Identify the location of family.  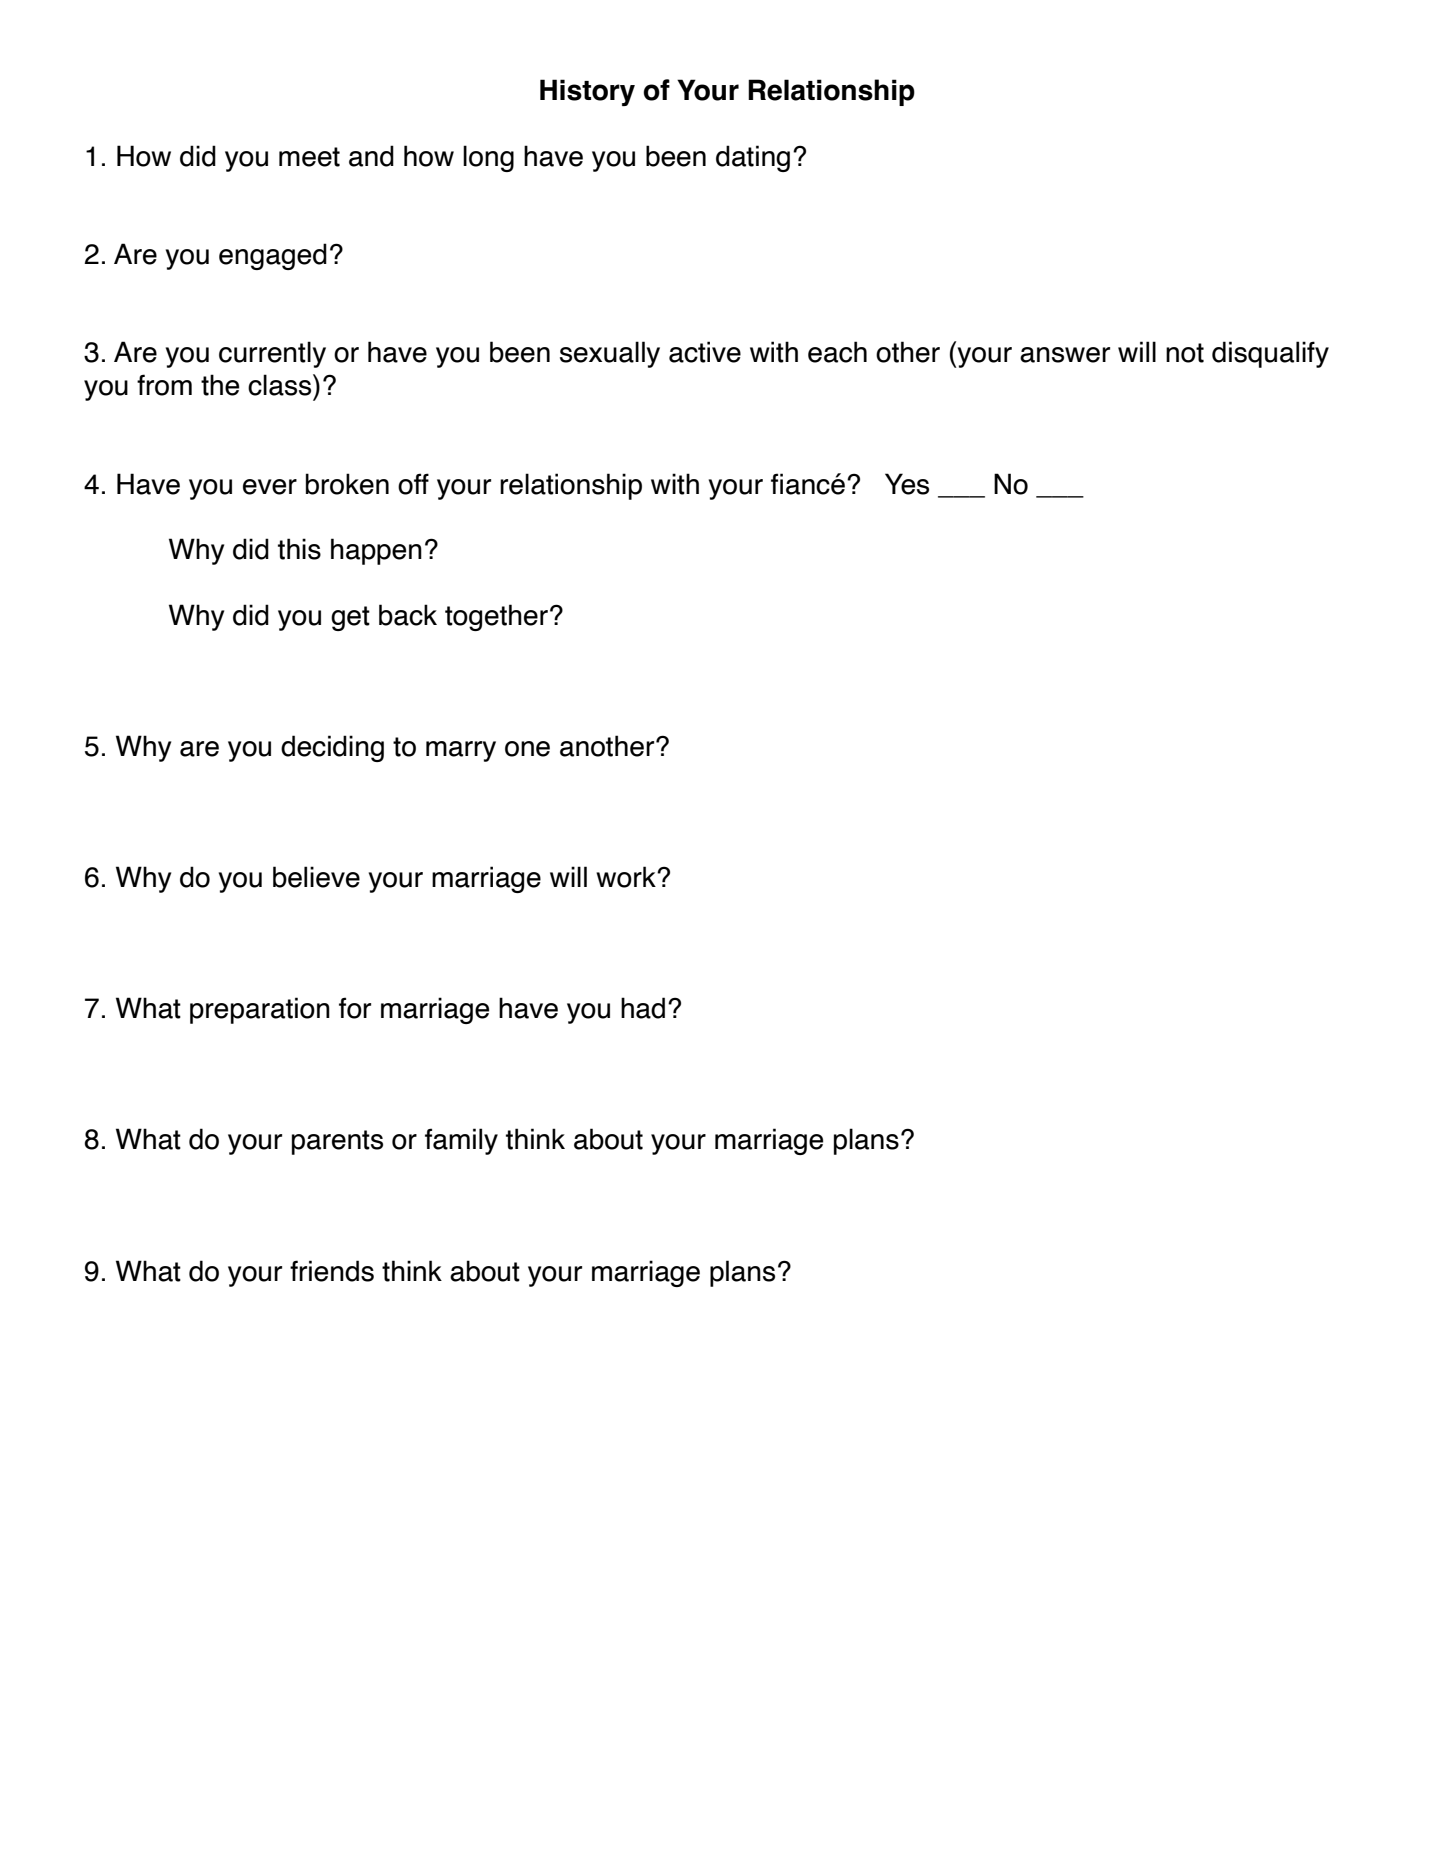
(461, 1141).
